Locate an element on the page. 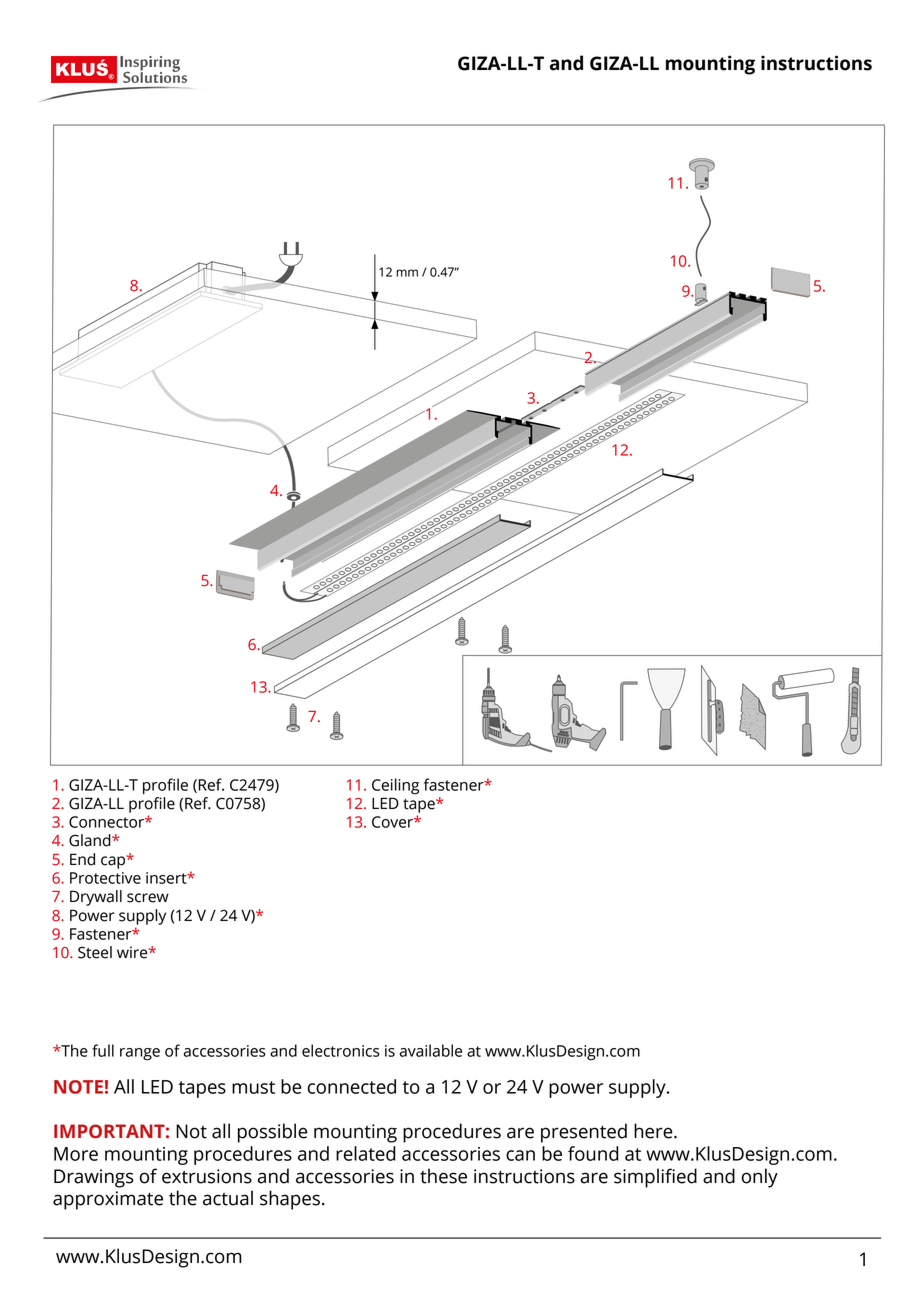 Image resolution: width=924 pixels, height=1308 pixels. Ceiling is located at coordinates (395, 786).
